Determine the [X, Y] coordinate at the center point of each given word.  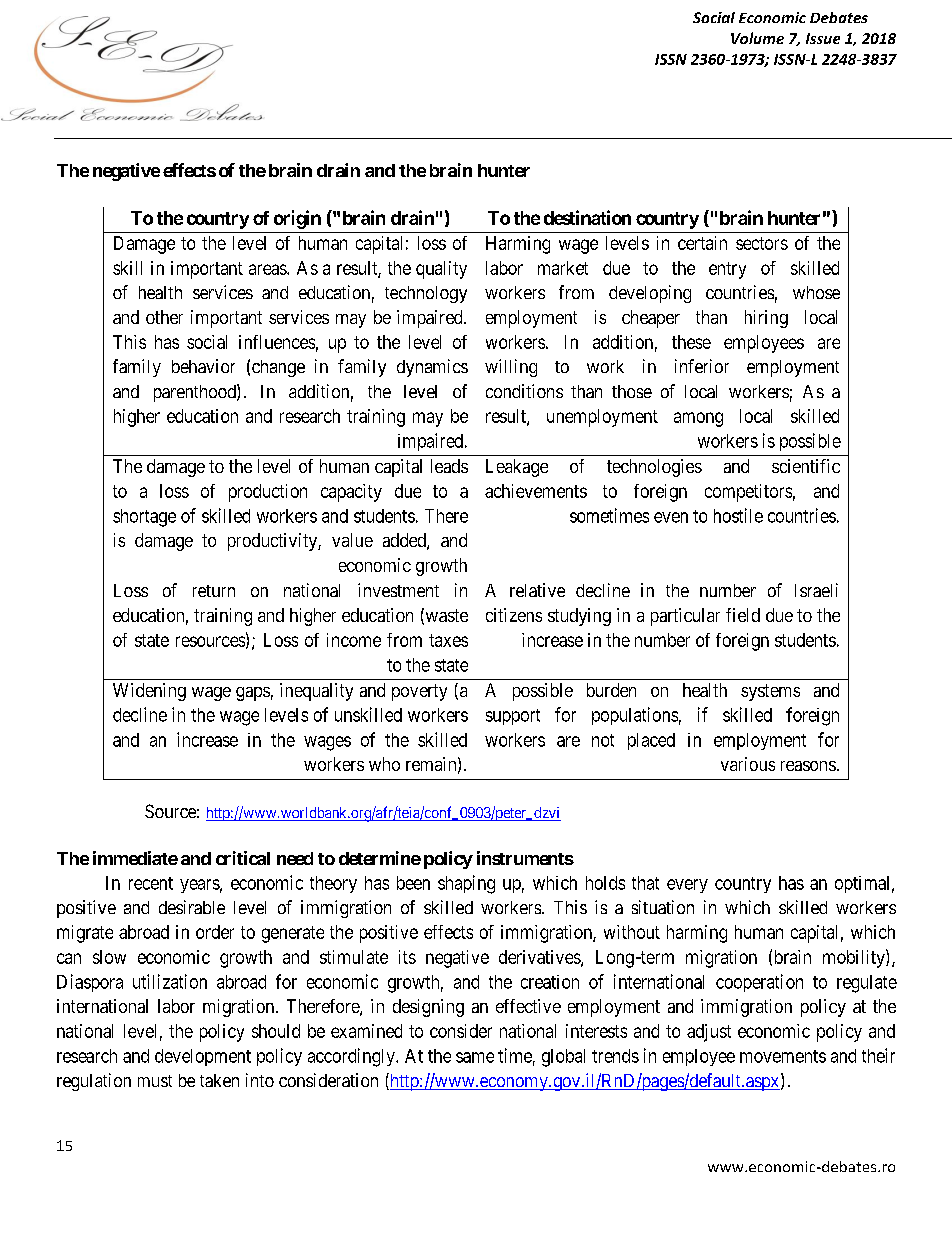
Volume [757, 38]
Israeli [816, 590]
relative [537, 590]
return [214, 591]
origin [297, 219]
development [203, 1057]
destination [587, 217]
